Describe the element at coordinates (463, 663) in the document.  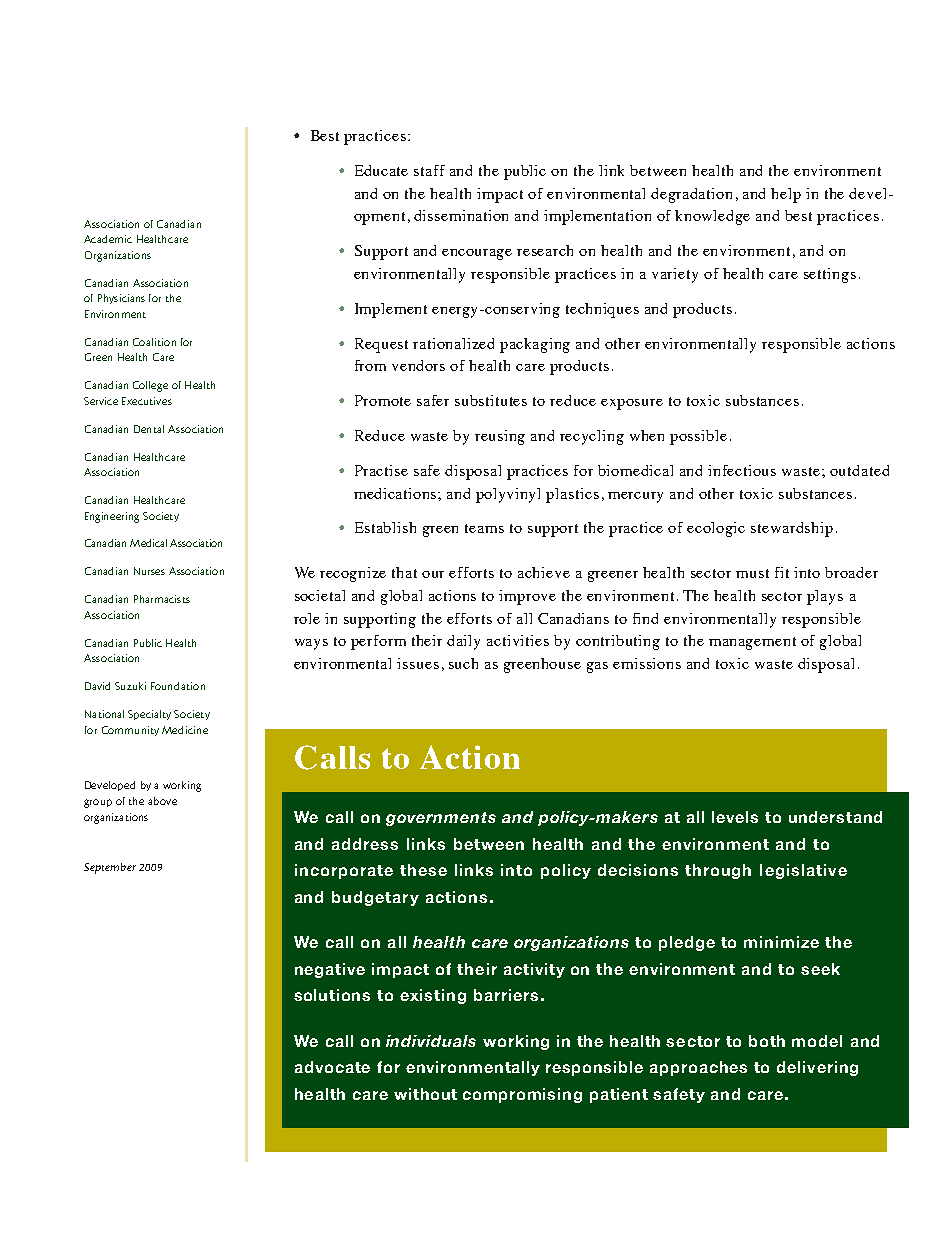
I see `such` at that location.
